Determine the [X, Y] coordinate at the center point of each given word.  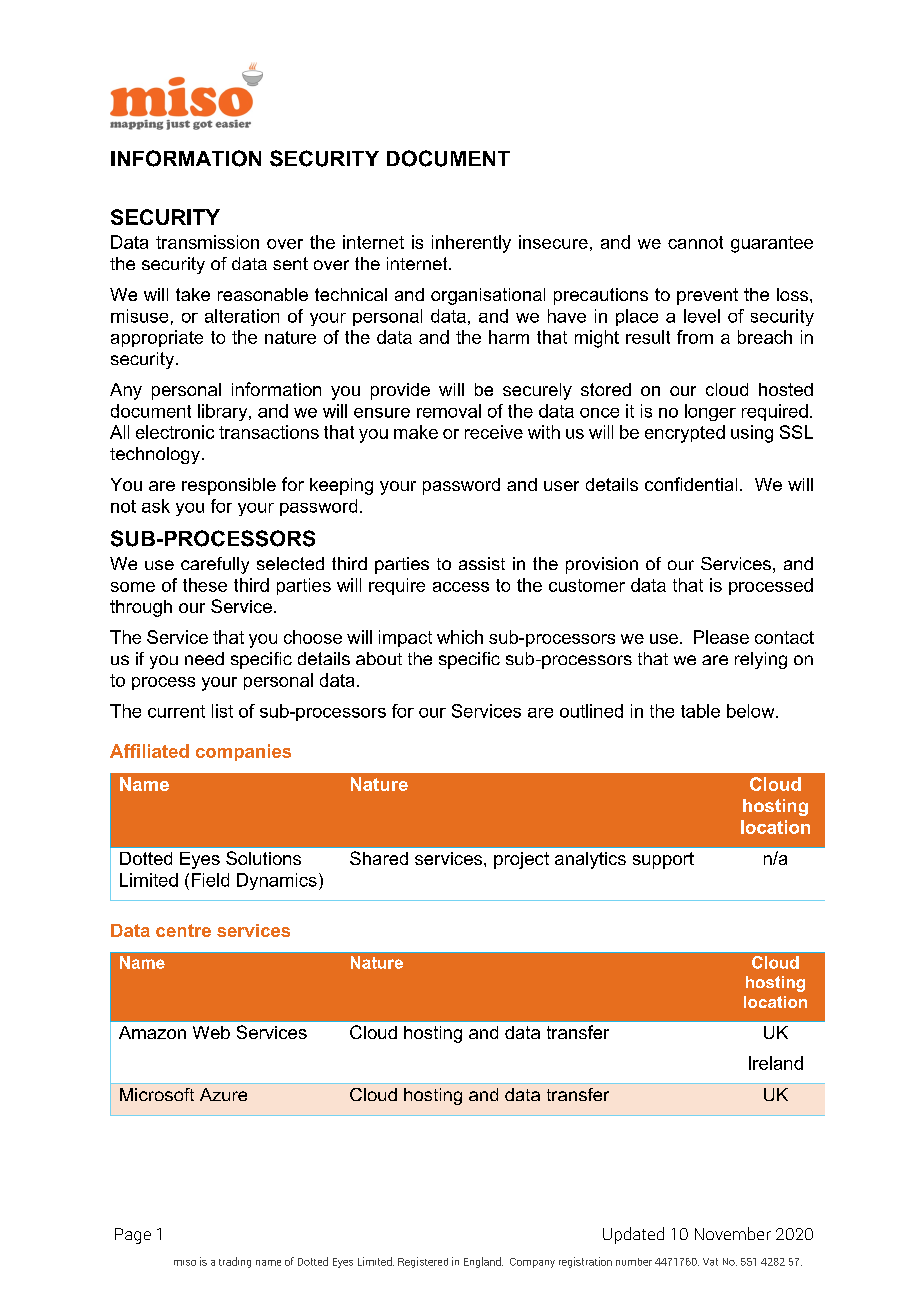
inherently [471, 244]
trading [235, 1262]
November [733, 1233]
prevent [707, 296]
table [700, 711]
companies [243, 752]
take [193, 294]
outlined [591, 711]
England [483, 1262]
